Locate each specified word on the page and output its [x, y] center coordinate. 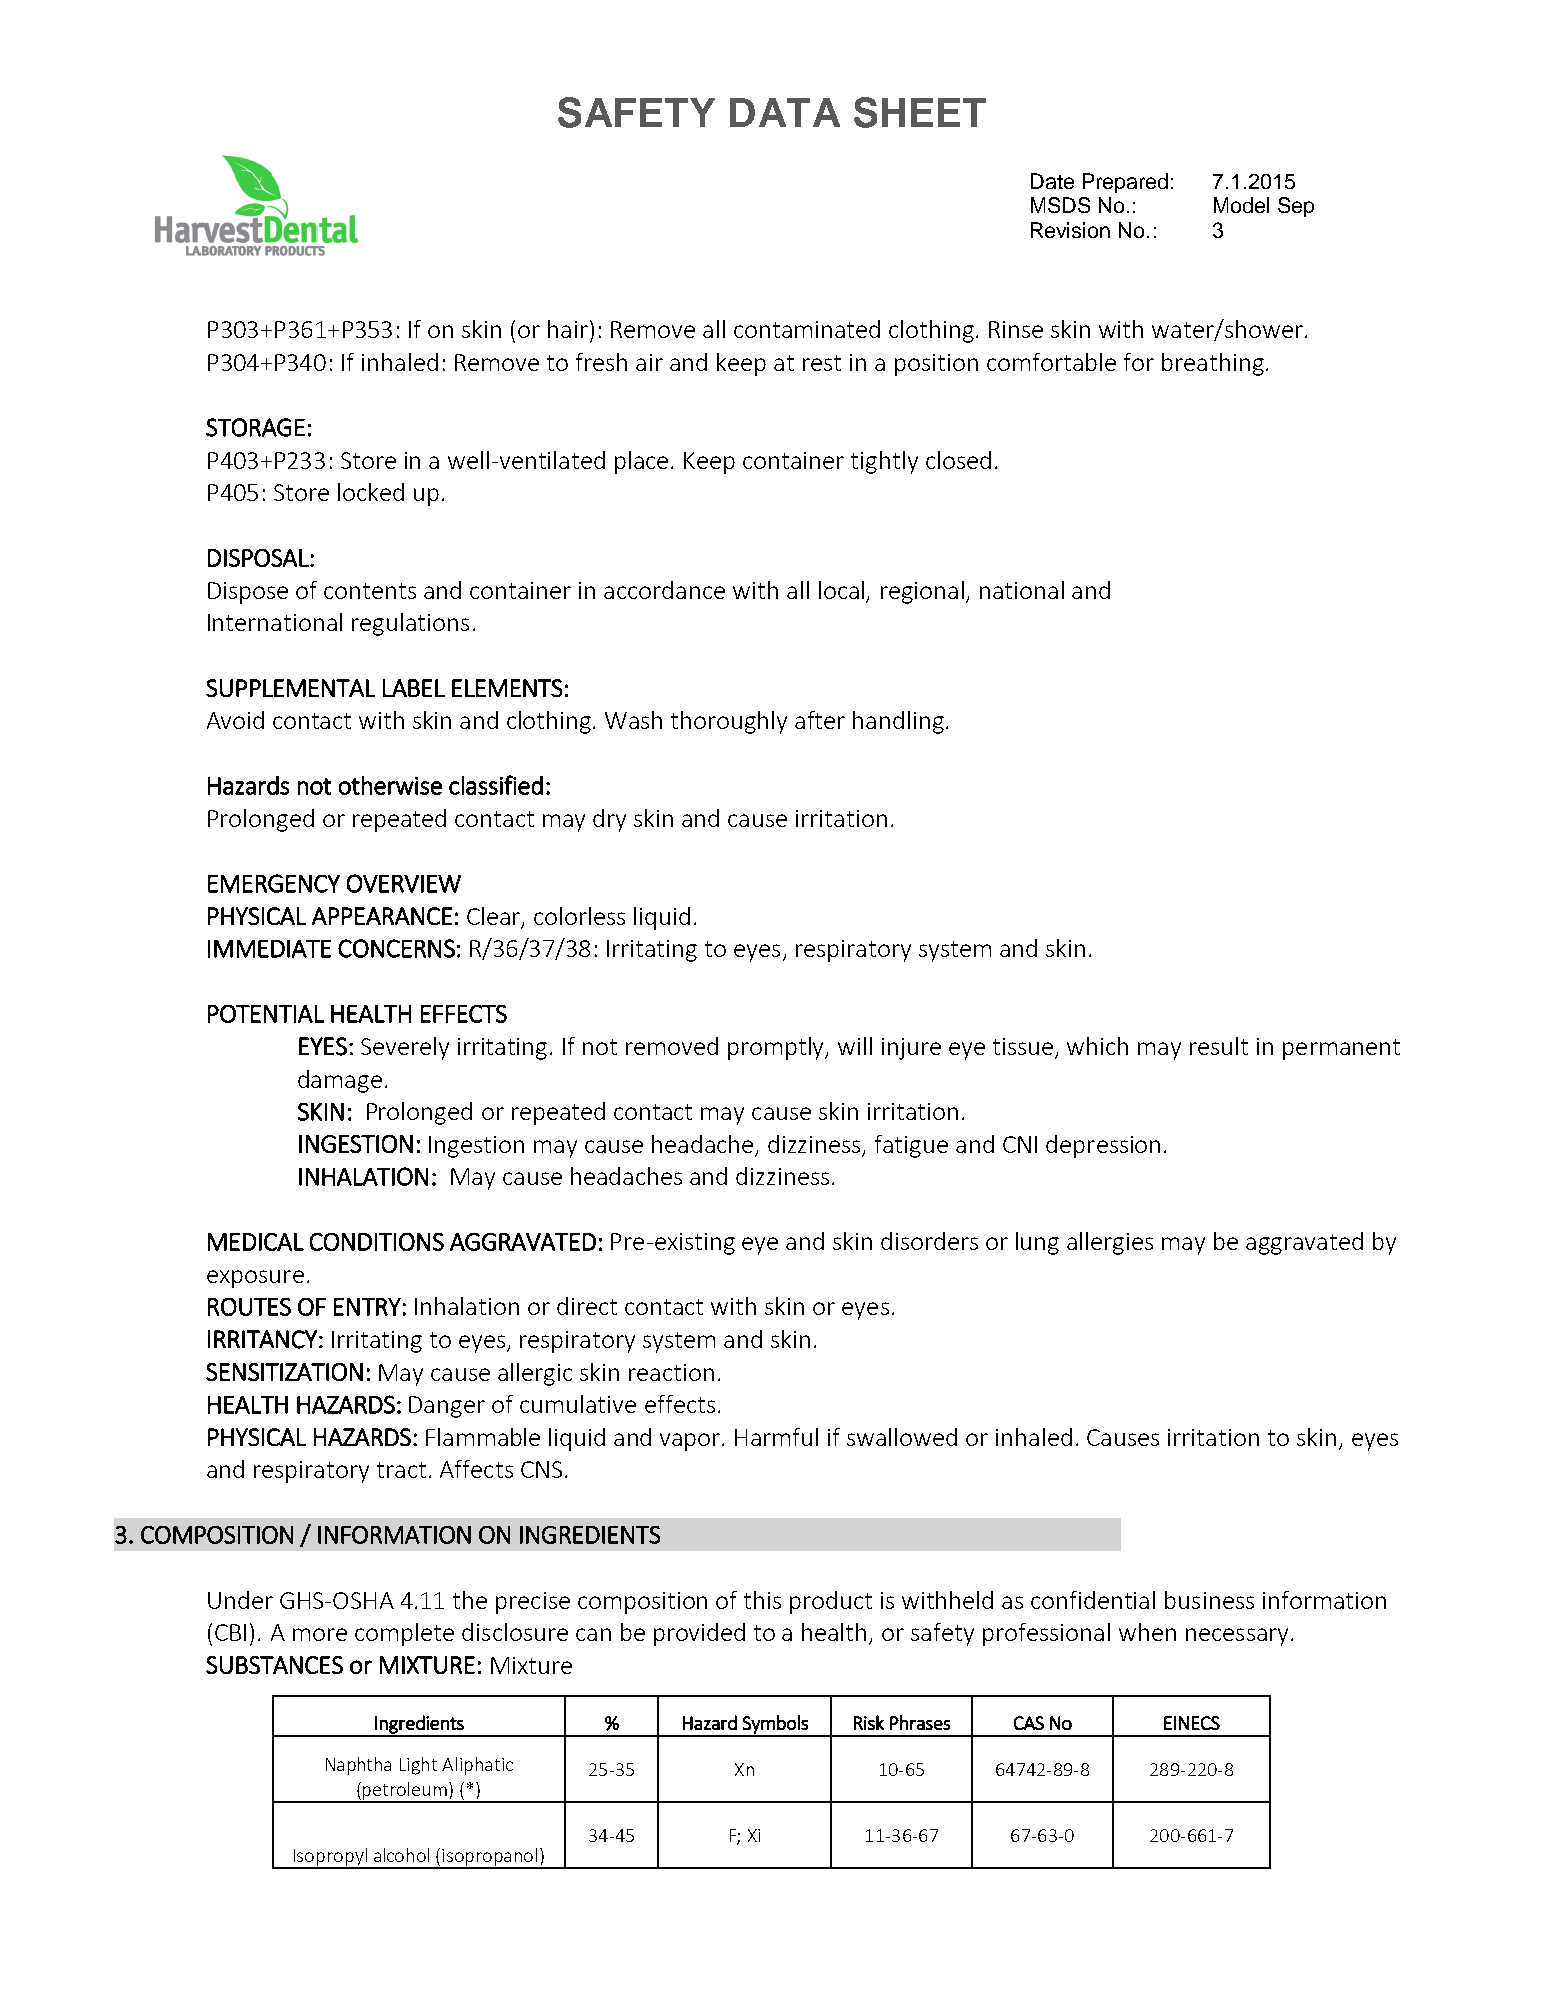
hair [569, 329]
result [1219, 1046]
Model [1241, 205]
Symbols [775, 1725]
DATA [785, 112]
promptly [777, 1048]
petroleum [405, 1792]
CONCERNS [396, 948]
